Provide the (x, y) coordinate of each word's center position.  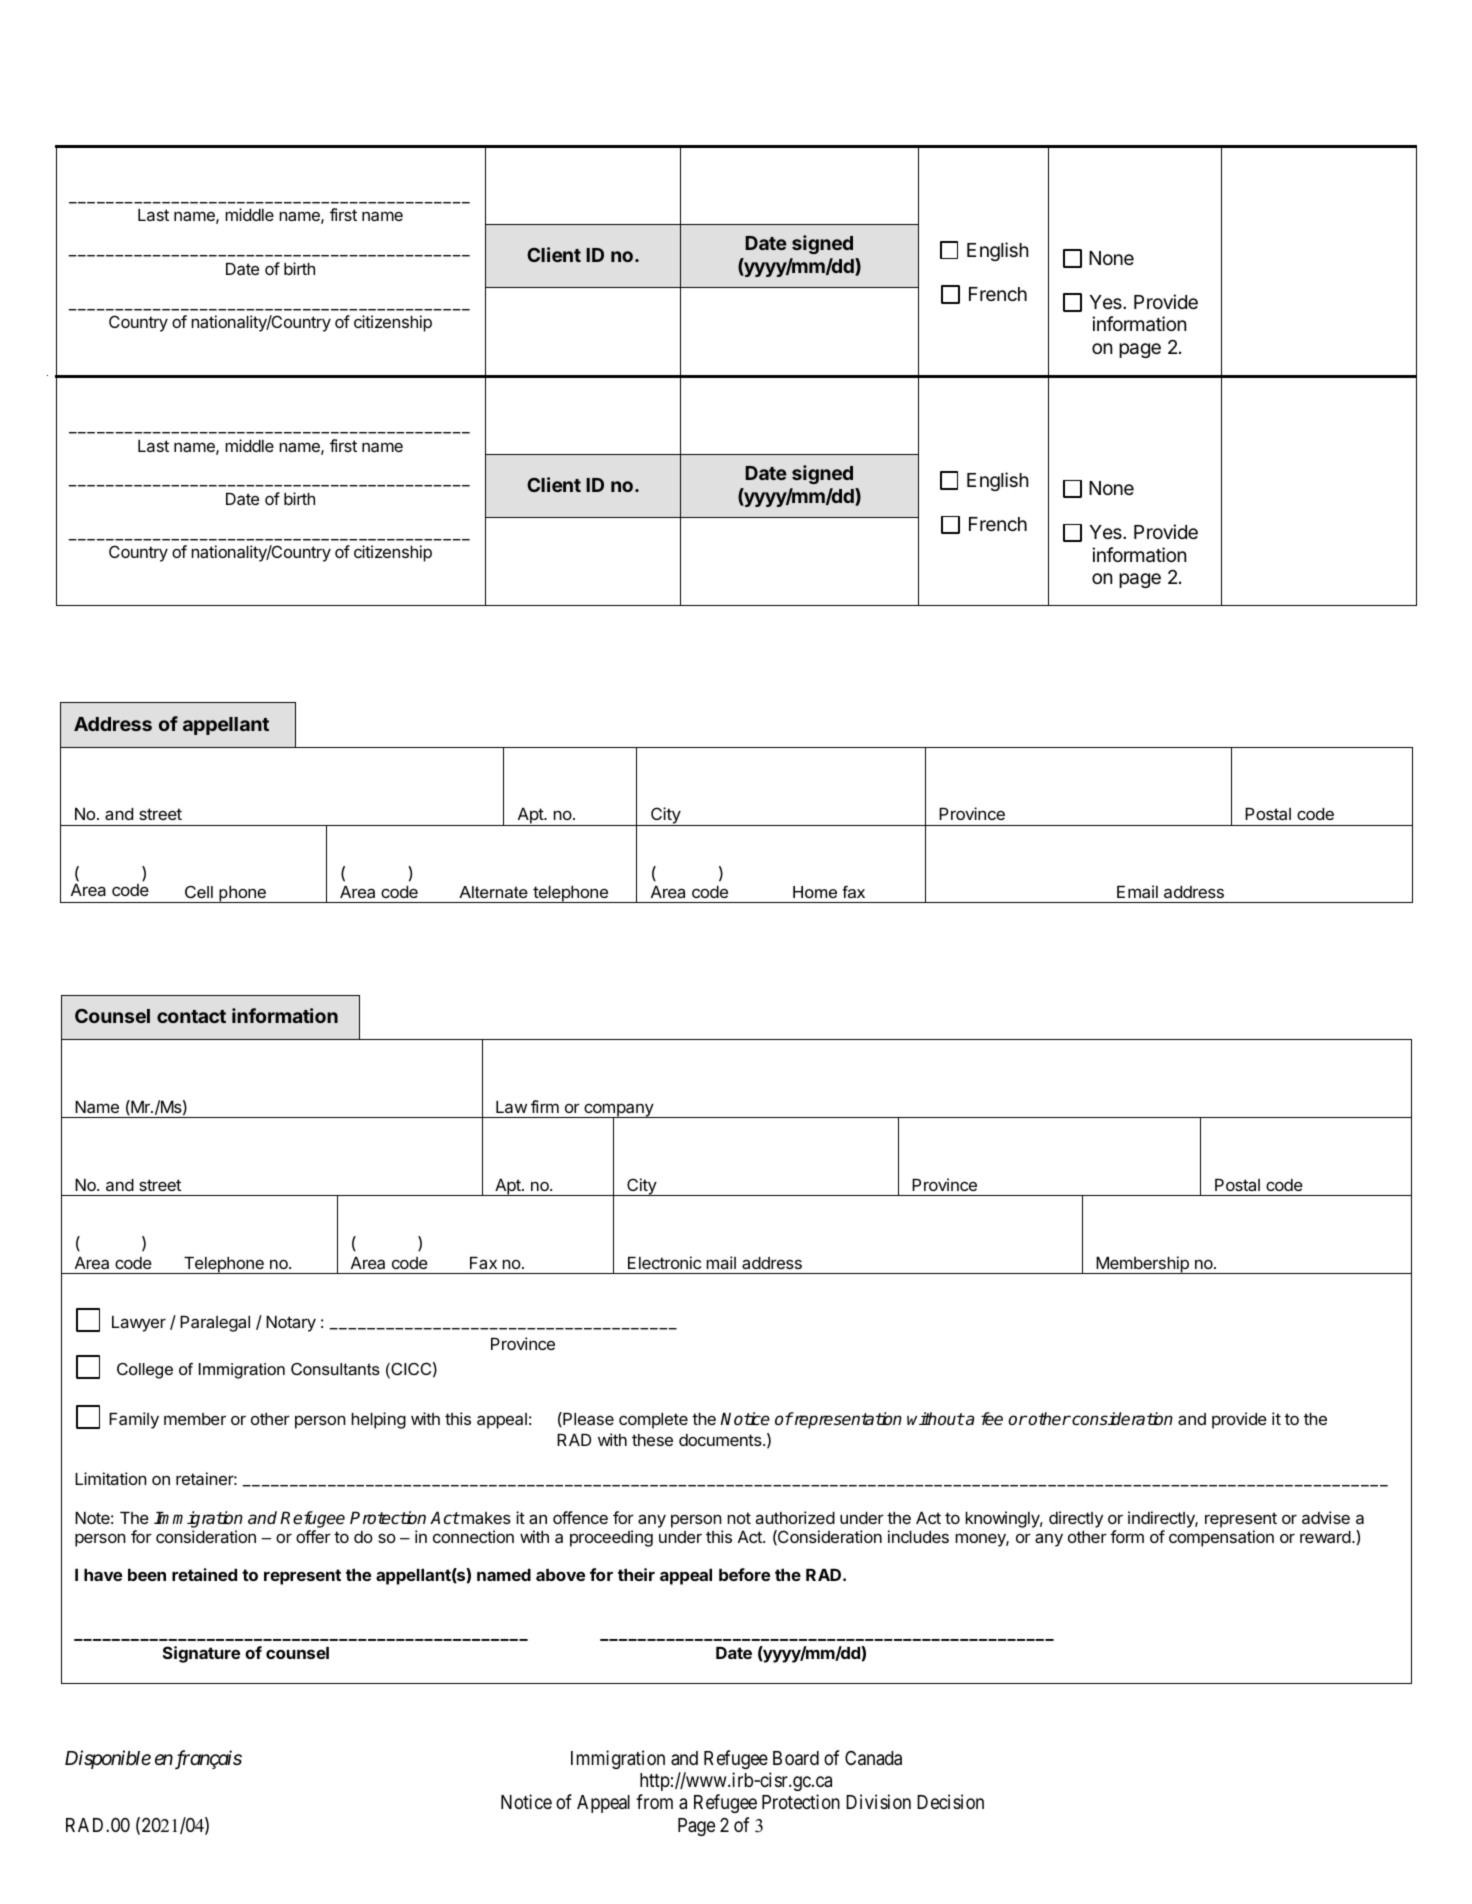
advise (1326, 1517)
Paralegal (215, 1324)
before (744, 1574)
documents (721, 1440)
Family (134, 1420)
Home (815, 892)
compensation (1221, 1538)
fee (992, 1418)
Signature (201, 1654)
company (618, 1111)
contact (191, 1016)
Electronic (664, 1262)
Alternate (493, 892)
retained (204, 1574)
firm (545, 1106)
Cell (199, 892)
